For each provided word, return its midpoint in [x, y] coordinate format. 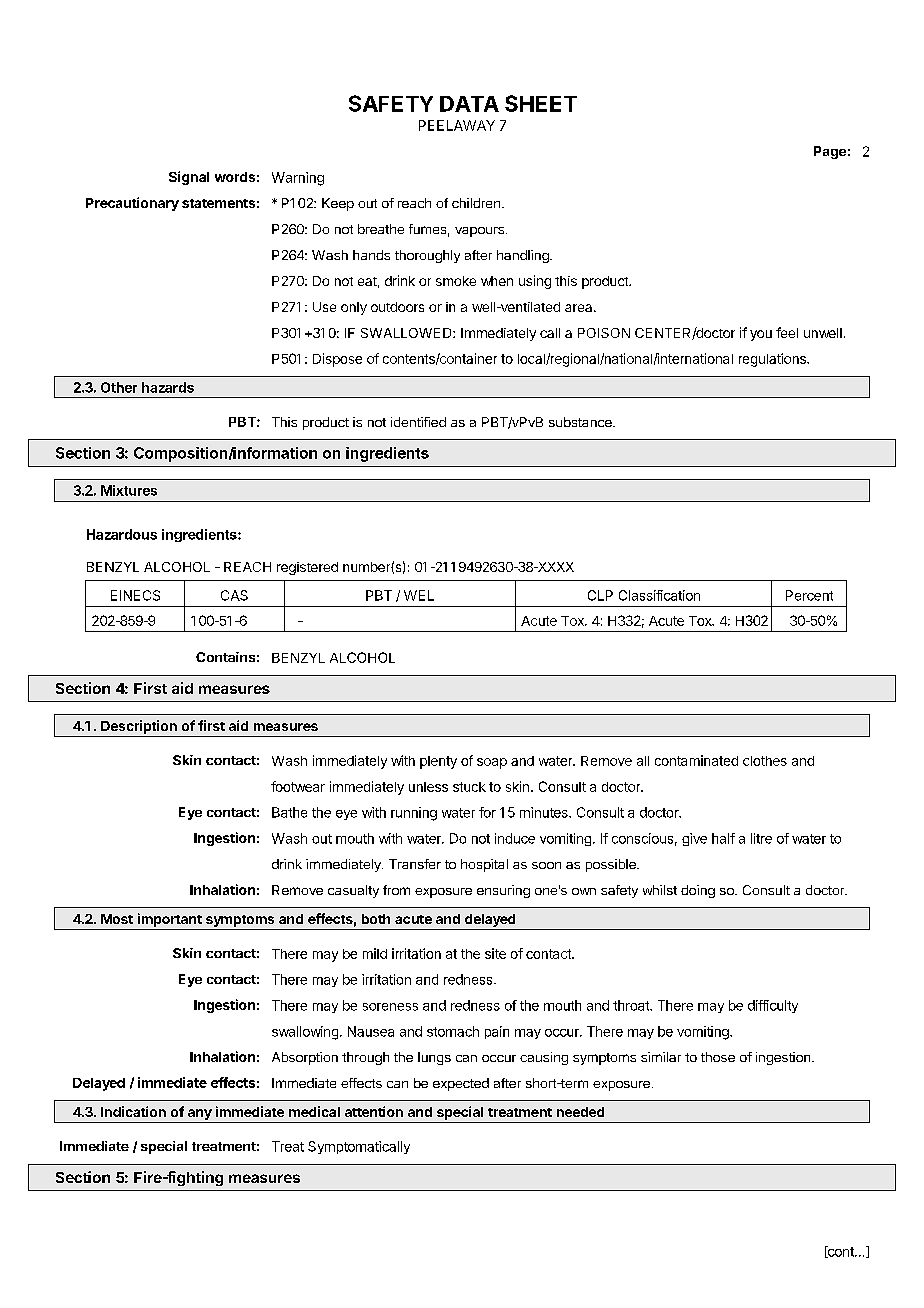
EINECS [135, 595]
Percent [809, 595]
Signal [189, 178]
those [718, 1057]
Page [830, 152]
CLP [600, 595]
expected [461, 1084]
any [200, 1114]
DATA [469, 104]
